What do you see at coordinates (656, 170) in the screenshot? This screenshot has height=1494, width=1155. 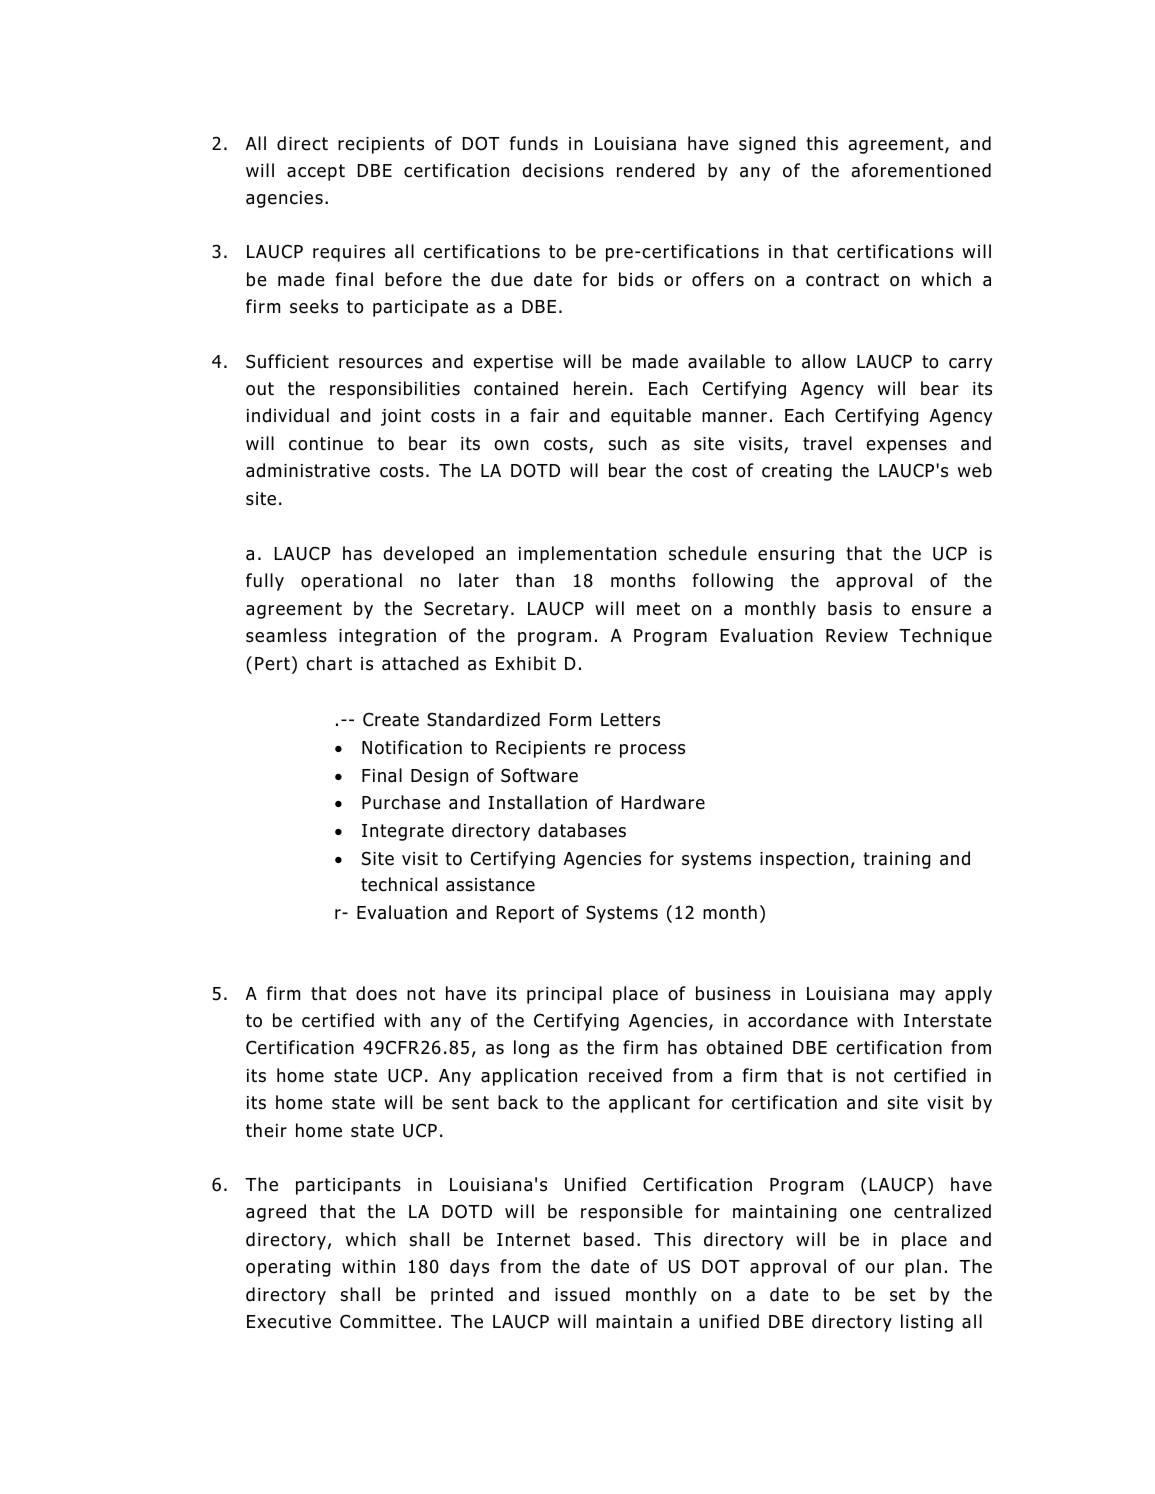 I see `rendered` at bounding box center [656, 170].
